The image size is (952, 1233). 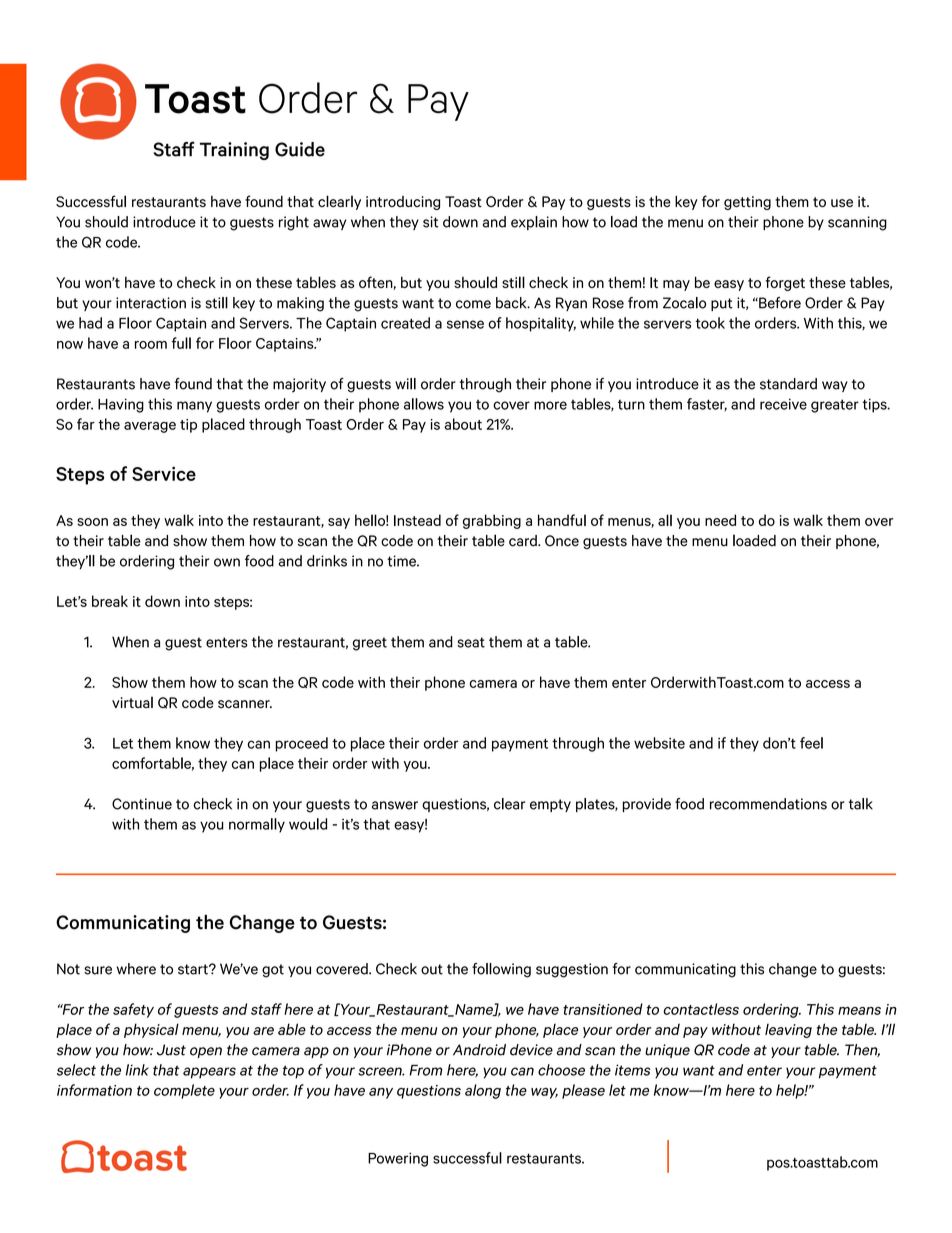 I want to click on seat, so click(x=471, y=642).
